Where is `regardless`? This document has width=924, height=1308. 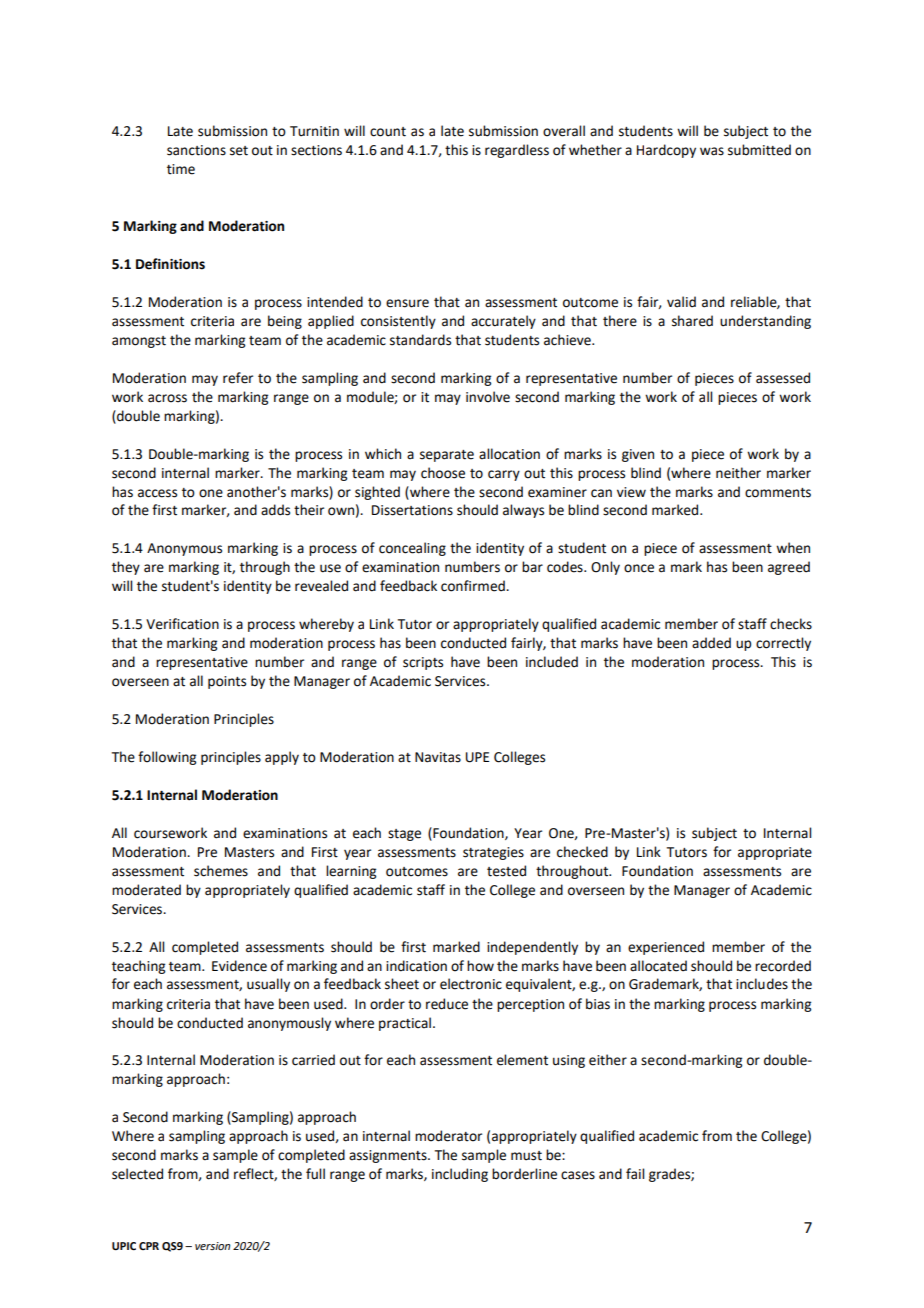
regardless is located at coordinates (517, 151).
